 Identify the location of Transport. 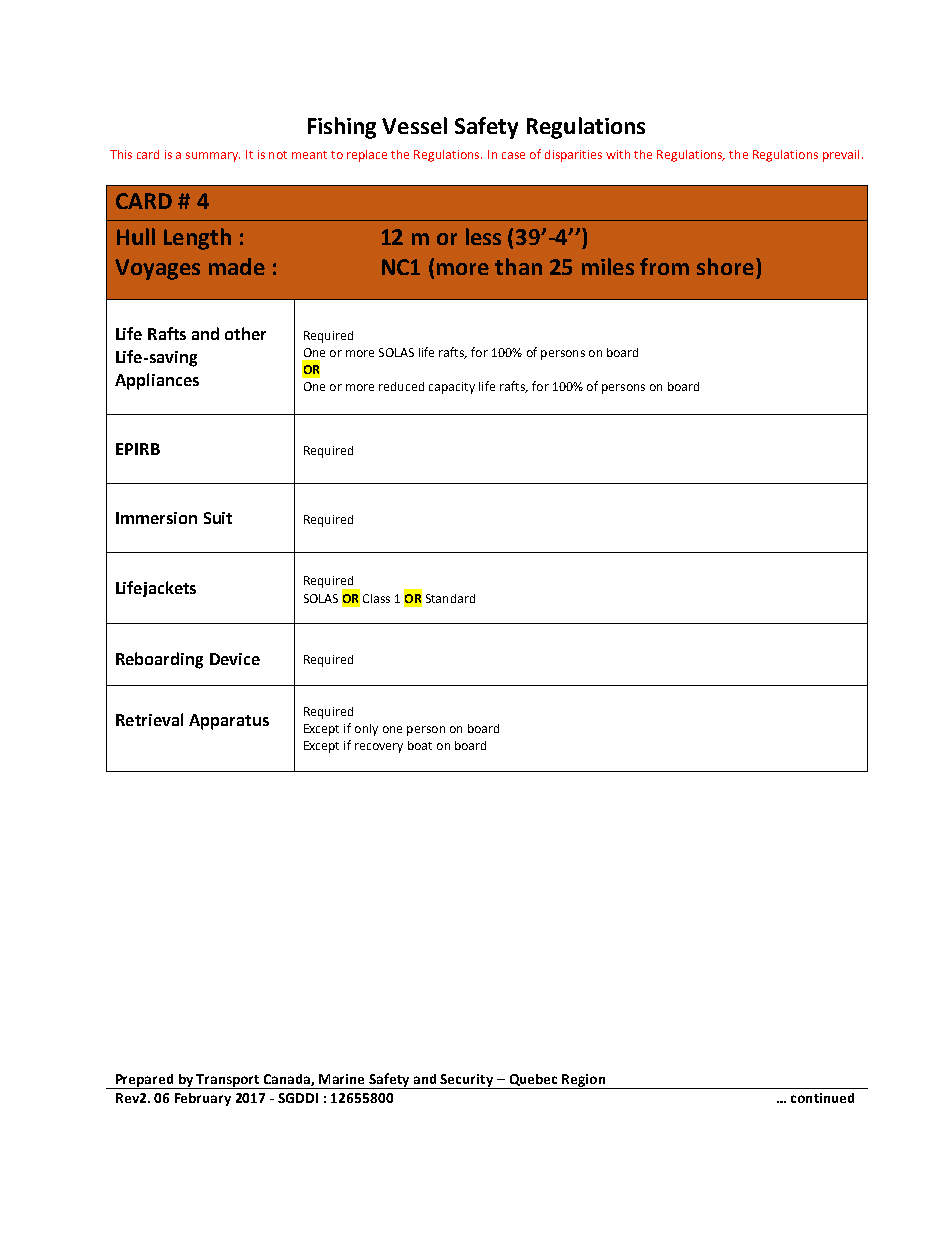
(228, 1081).
